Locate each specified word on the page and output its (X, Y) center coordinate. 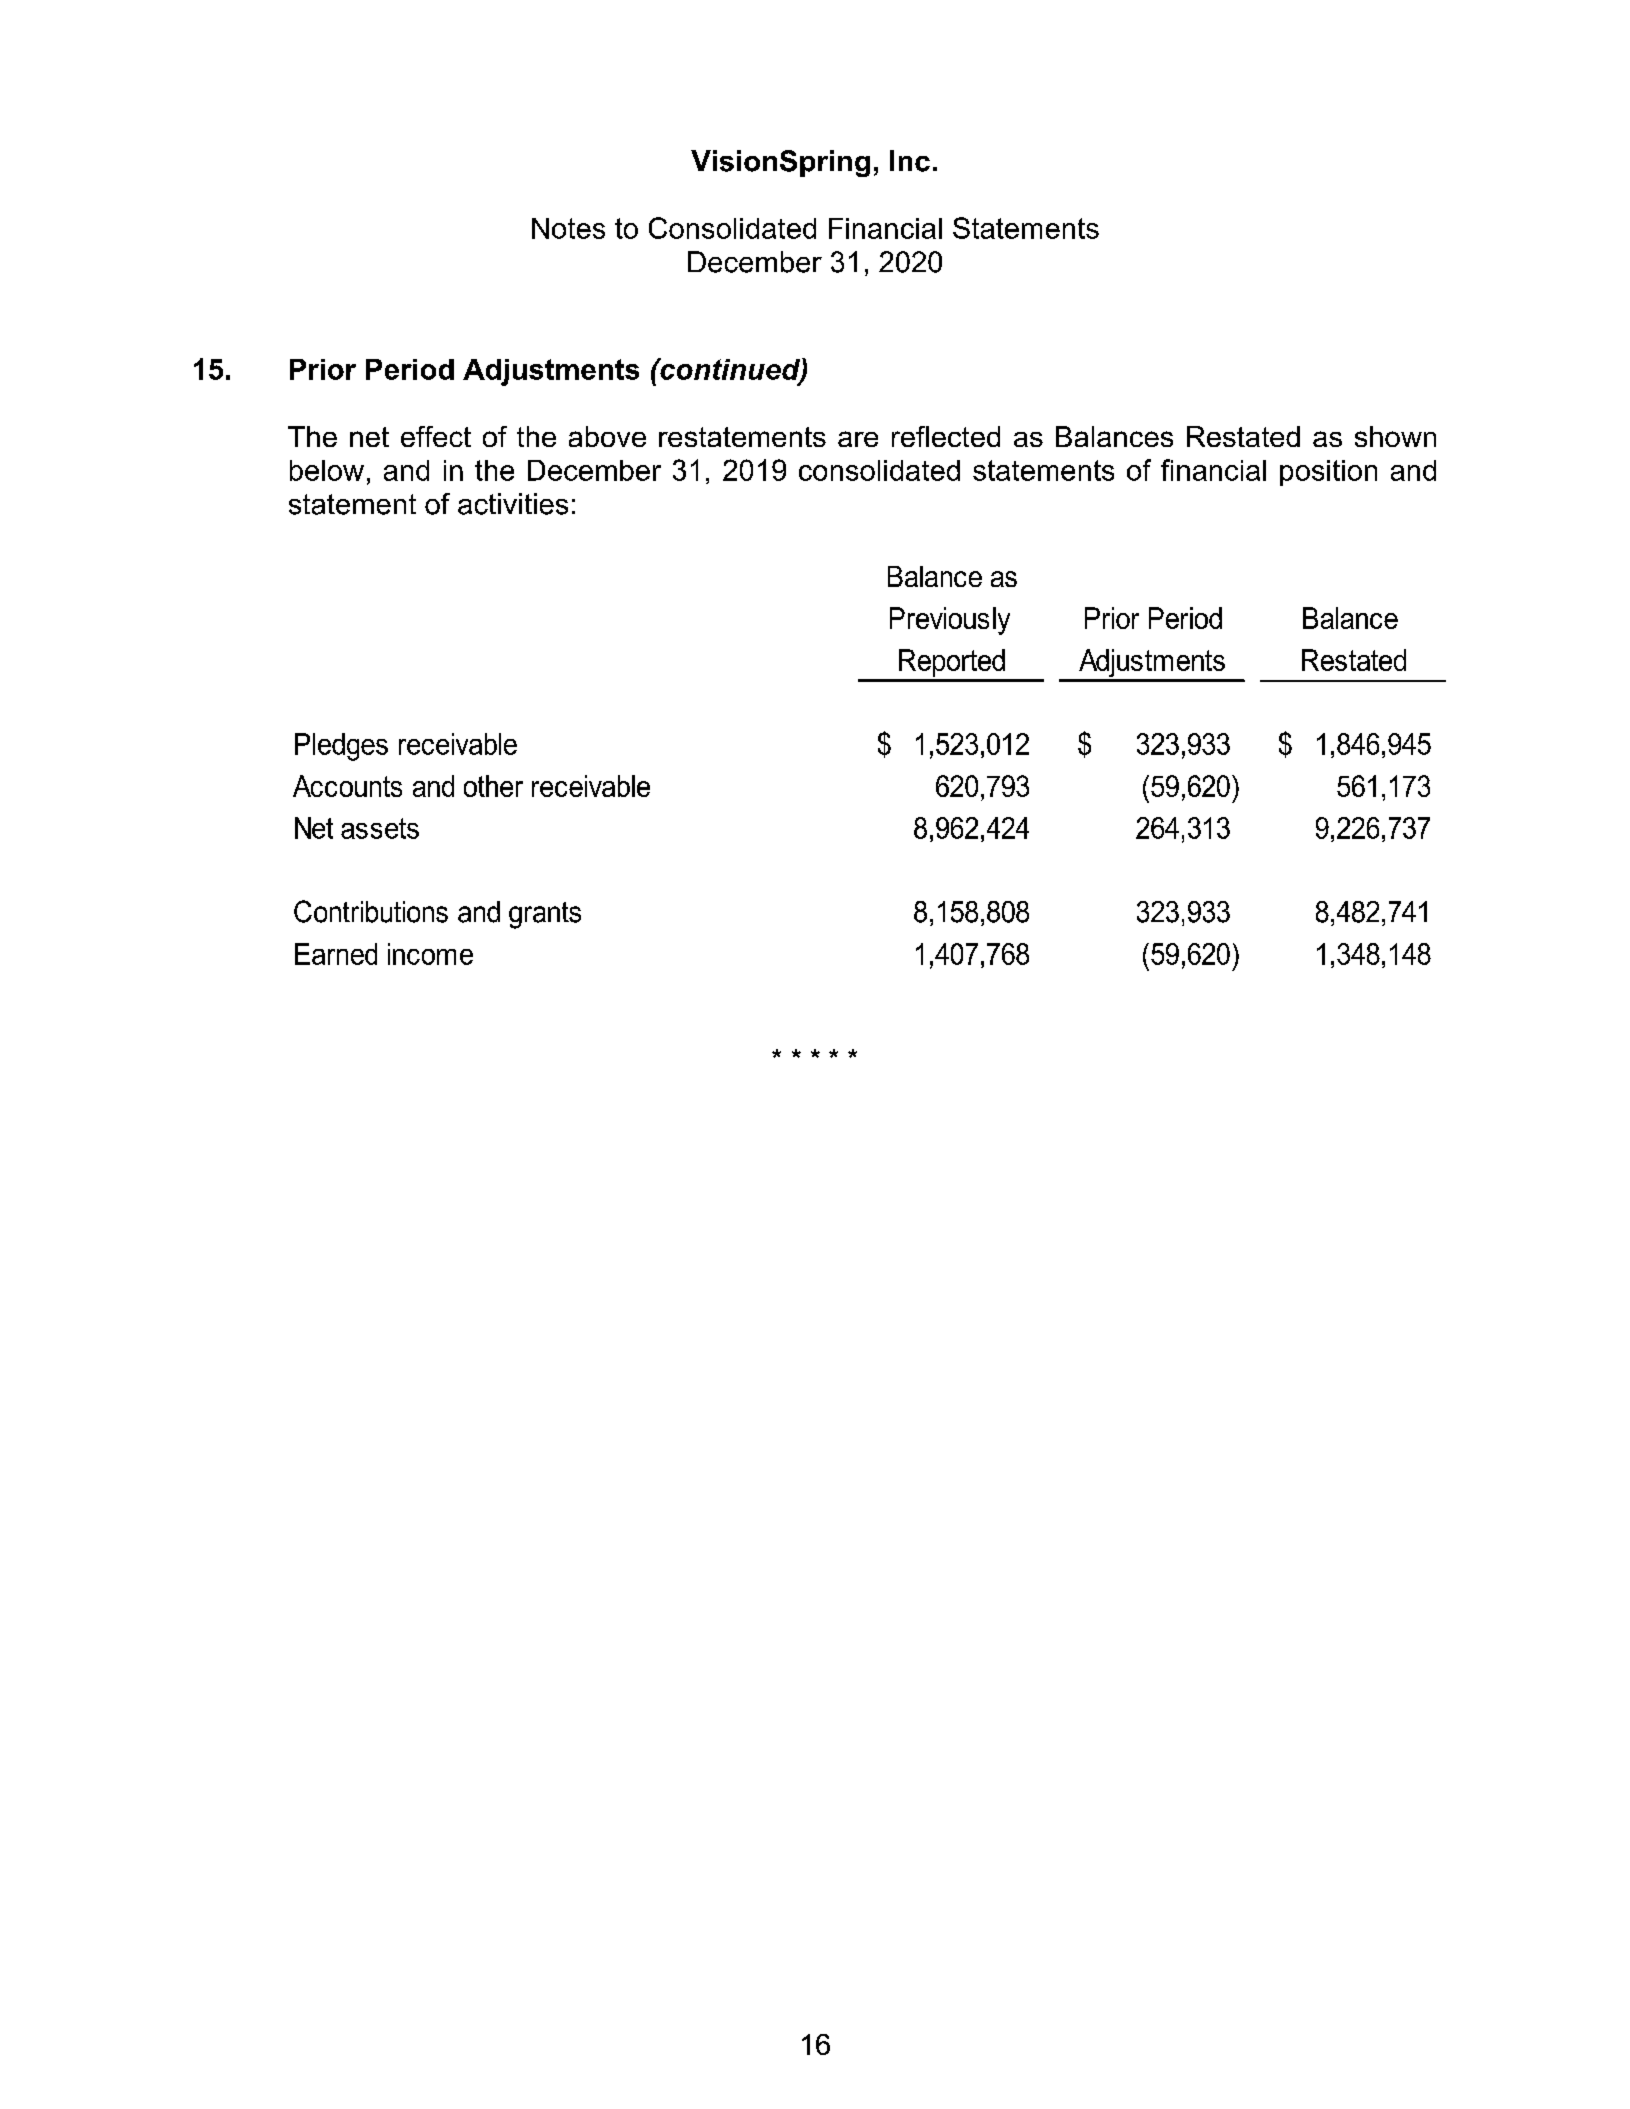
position (1328, 473)
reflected (946, 436)
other (493, 786)
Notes (568, 228)
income (430, 954)
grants (545, 915)
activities (513, 504)
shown (1395, 436)
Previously (950, 621)
